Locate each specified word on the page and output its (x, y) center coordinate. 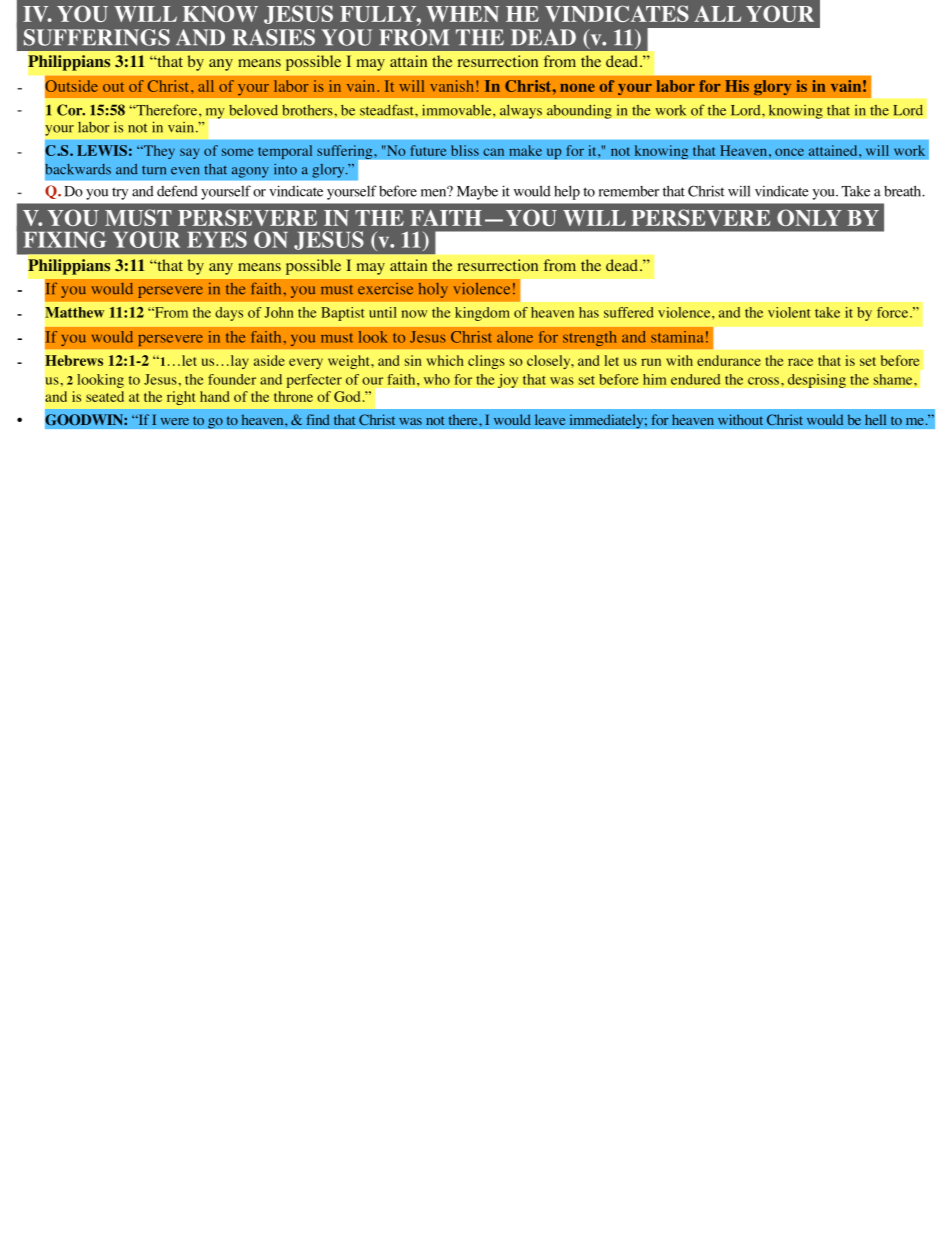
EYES (217, 239)
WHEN (462, 14)
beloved (253, 110)
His (737, 86)
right (181, 398)
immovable (458, 110)
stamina (677, 337)
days (229, 314)
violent (789, 312)
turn (154, 170)
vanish (453, 86)
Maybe (477, 193)
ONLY (809, 217)
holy (433, 290)
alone (515, 337)
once (789, 152)
